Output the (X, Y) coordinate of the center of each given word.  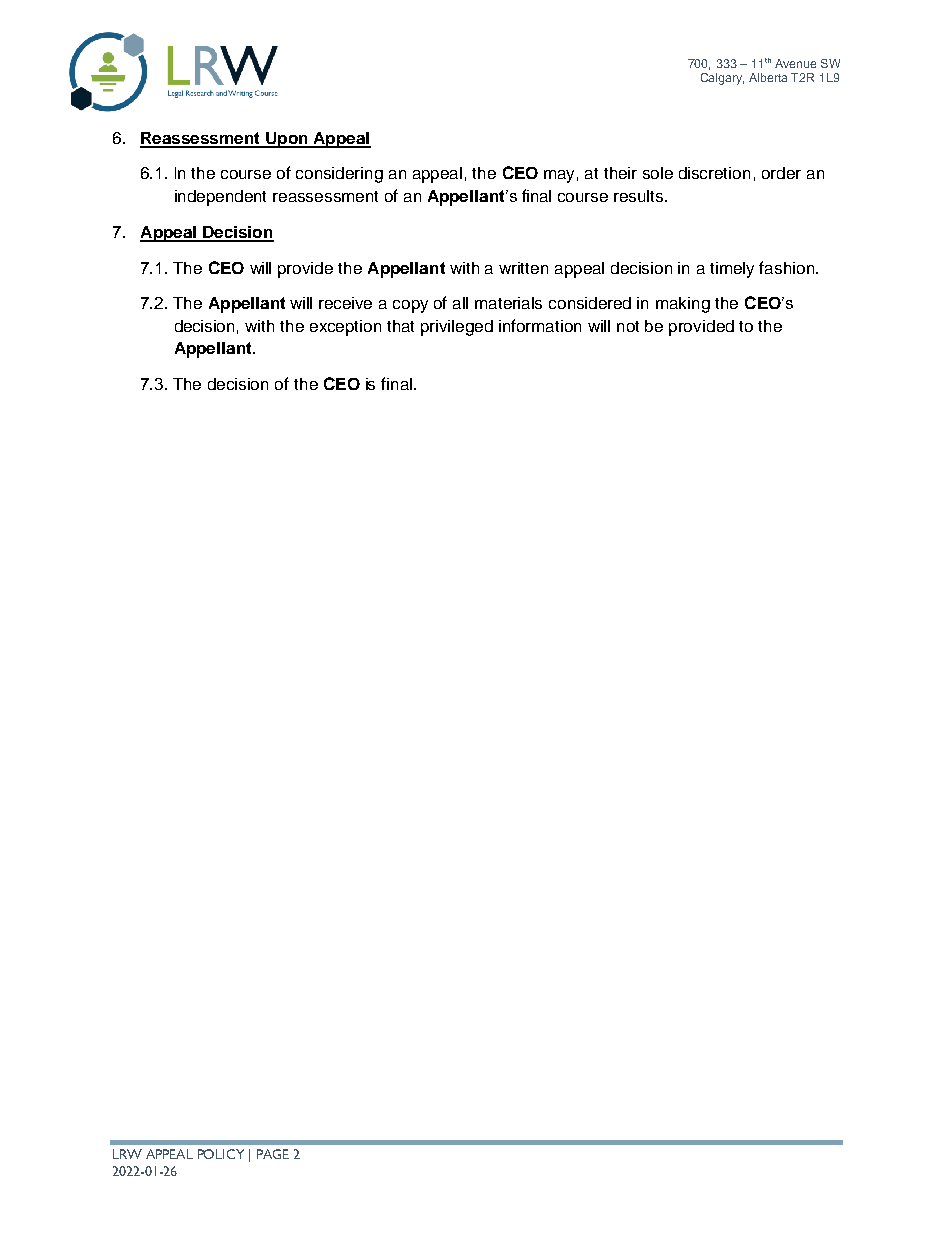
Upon (287, 140)
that (400, 326)
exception (345, 328)
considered (590, 303)
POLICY (221, 1154)
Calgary (722, 79)
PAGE (273, 1154)
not (628, 326)
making (683, 305)
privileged (457, 328)
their (620, 173)
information (540, 325)
